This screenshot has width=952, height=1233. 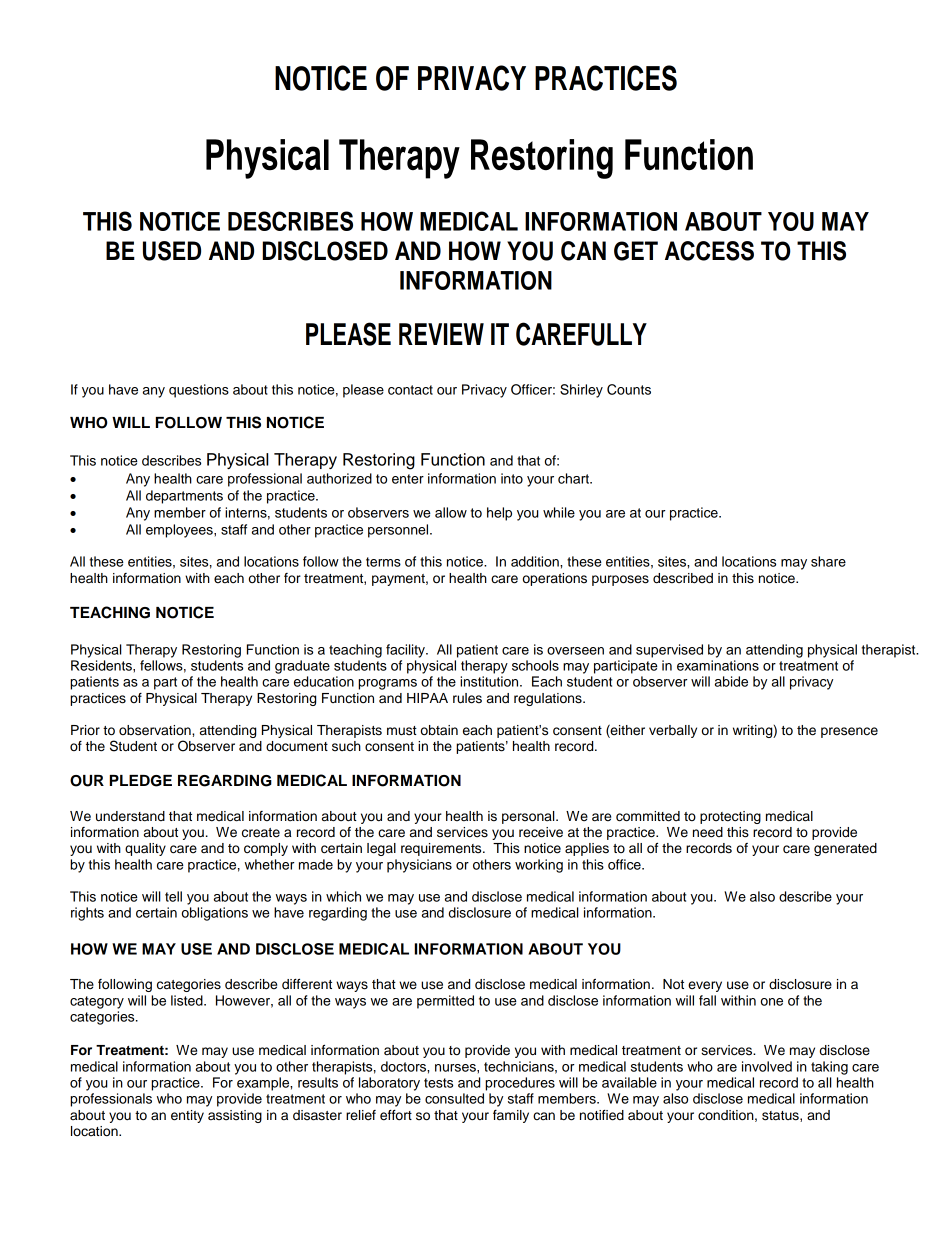 I want to click on protecting, so click(x=730, y=817).
